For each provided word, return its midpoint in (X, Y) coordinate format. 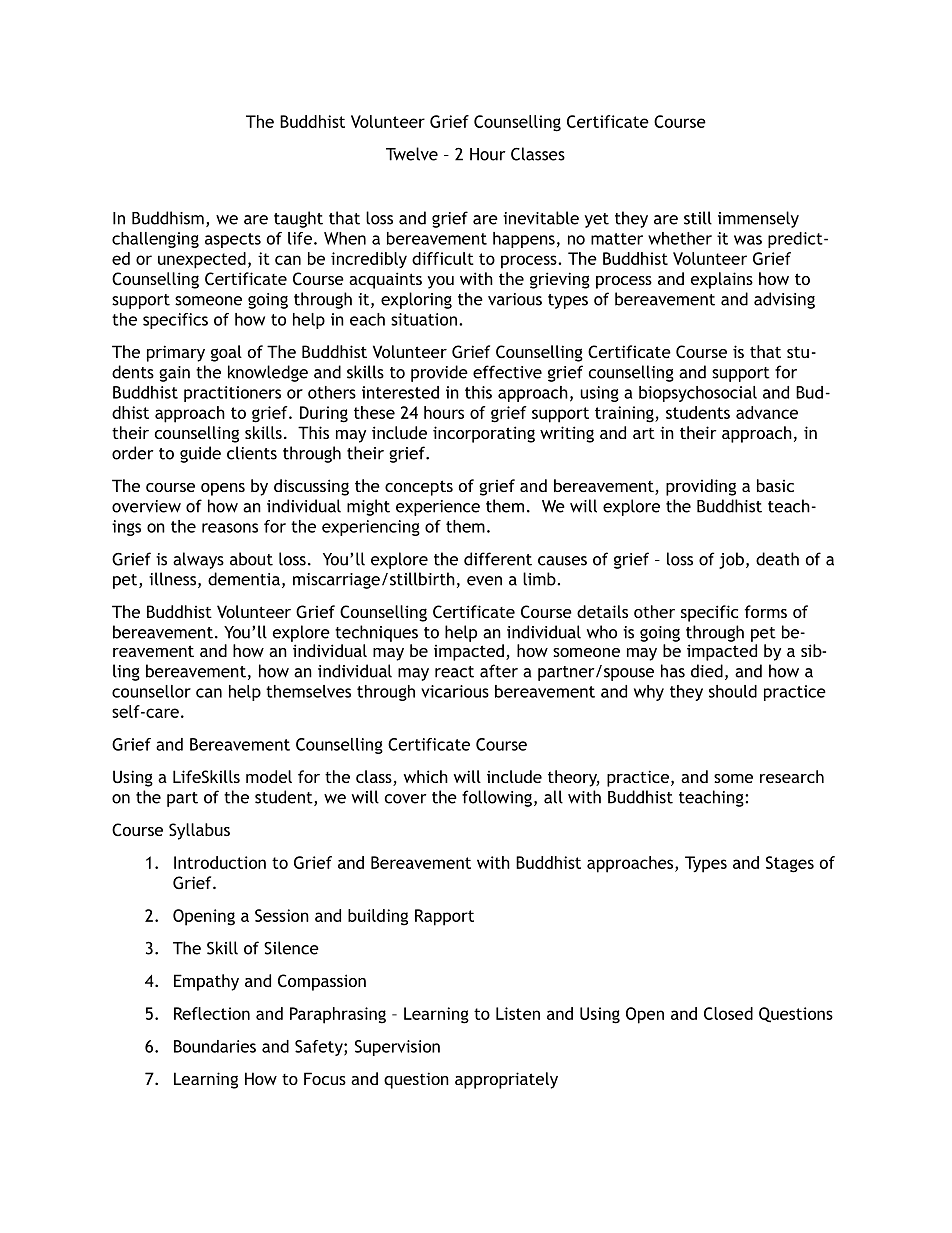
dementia (244, 579)
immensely (758, 219)
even (484, 581)
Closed (728, 1013)
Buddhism (168, 218)
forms (765, 611)
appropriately (506, 1080)
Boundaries (215, 1046)
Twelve (412, 154)
